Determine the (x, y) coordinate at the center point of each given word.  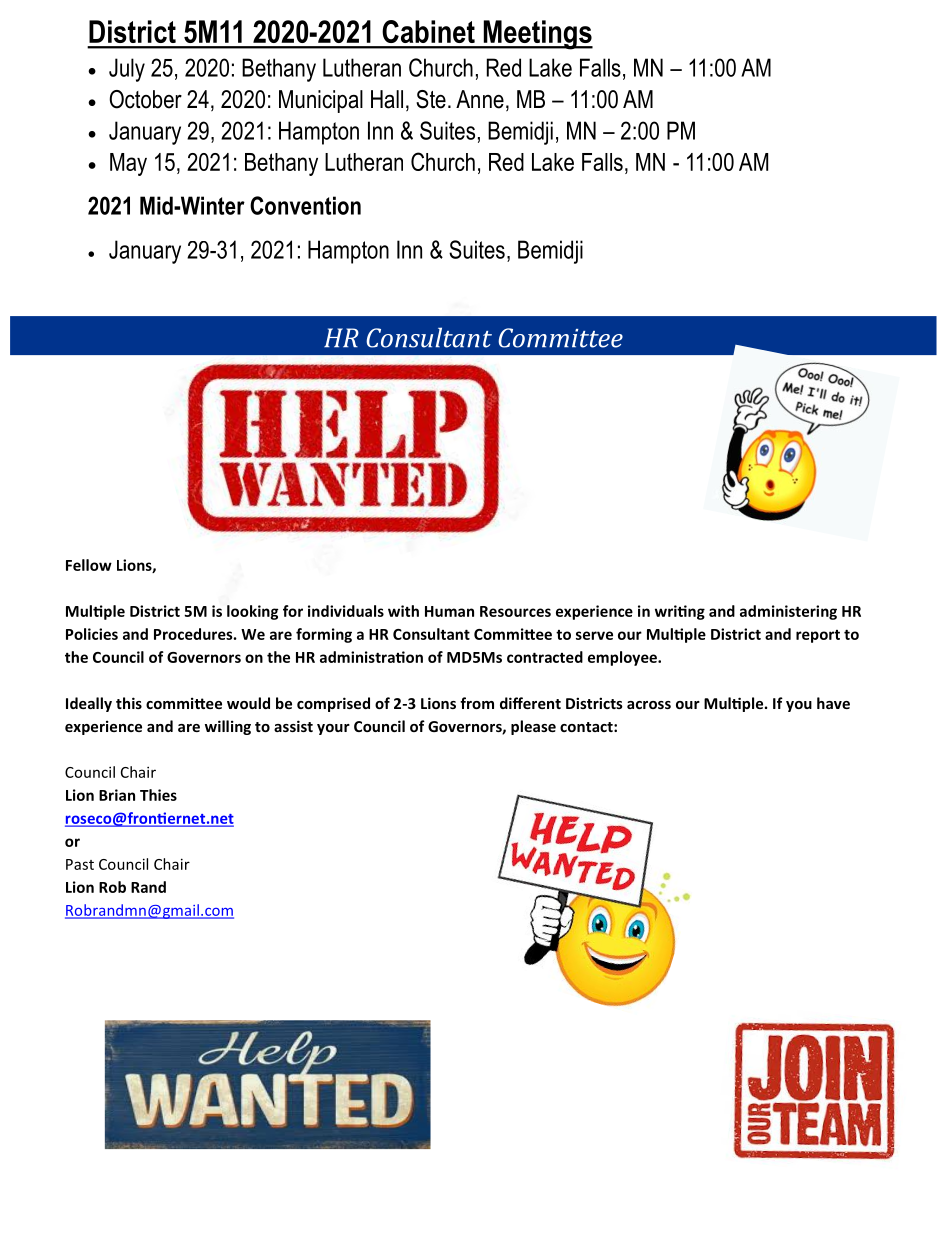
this (129, 703)
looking (252, 612)
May (128, 164)
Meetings (537, 35)
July (127, 70)
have (833, 703)
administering (788, 612)
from (477, 703)
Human (449, 611)
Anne (480, 99)
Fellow (89, 565)
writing (680, 612)
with (403, 611)
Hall (387, 99)
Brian (117, 795)
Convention (305, 205)
